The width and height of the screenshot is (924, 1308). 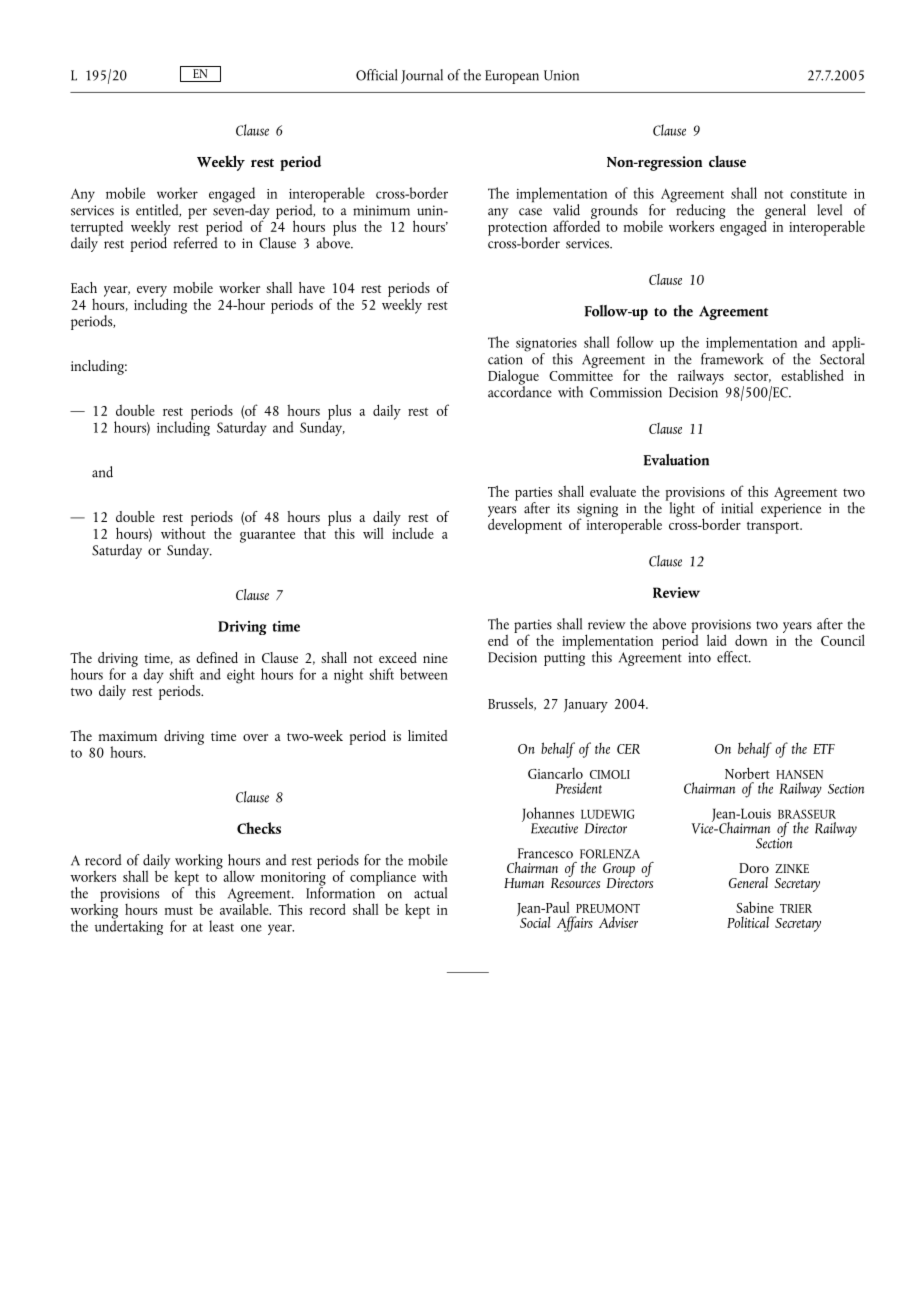 What do you see at coordinates (376, 75) in the screenshot?
I see `Official` at bounding box center [376, 75].
